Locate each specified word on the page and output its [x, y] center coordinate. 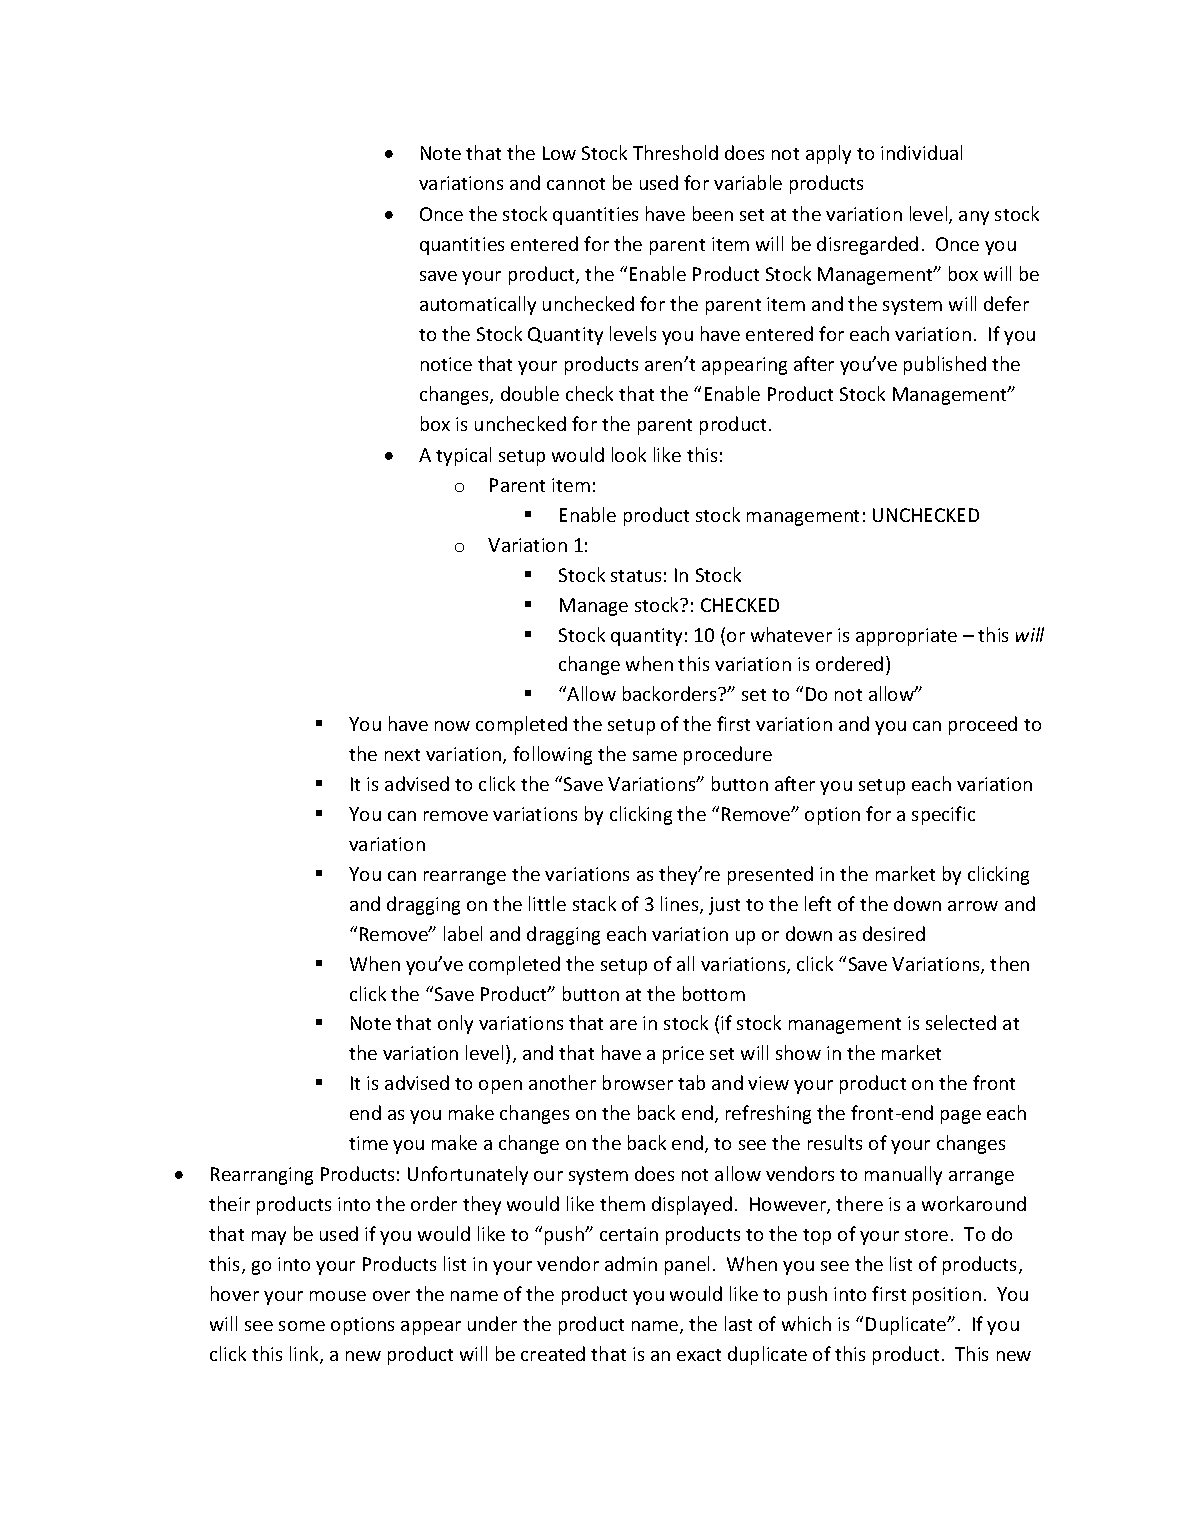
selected [961, 1022]
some [302, 1326]
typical [463, 456]
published [945, 365]
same [655, 756]
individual [921, 152]
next [402, 755]
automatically [478, 305]
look [629, 454]
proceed [983, 725]
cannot [576, 184]
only [455, 1024]
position [947, 1296]
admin [631, 1263]
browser [638, 1082]
